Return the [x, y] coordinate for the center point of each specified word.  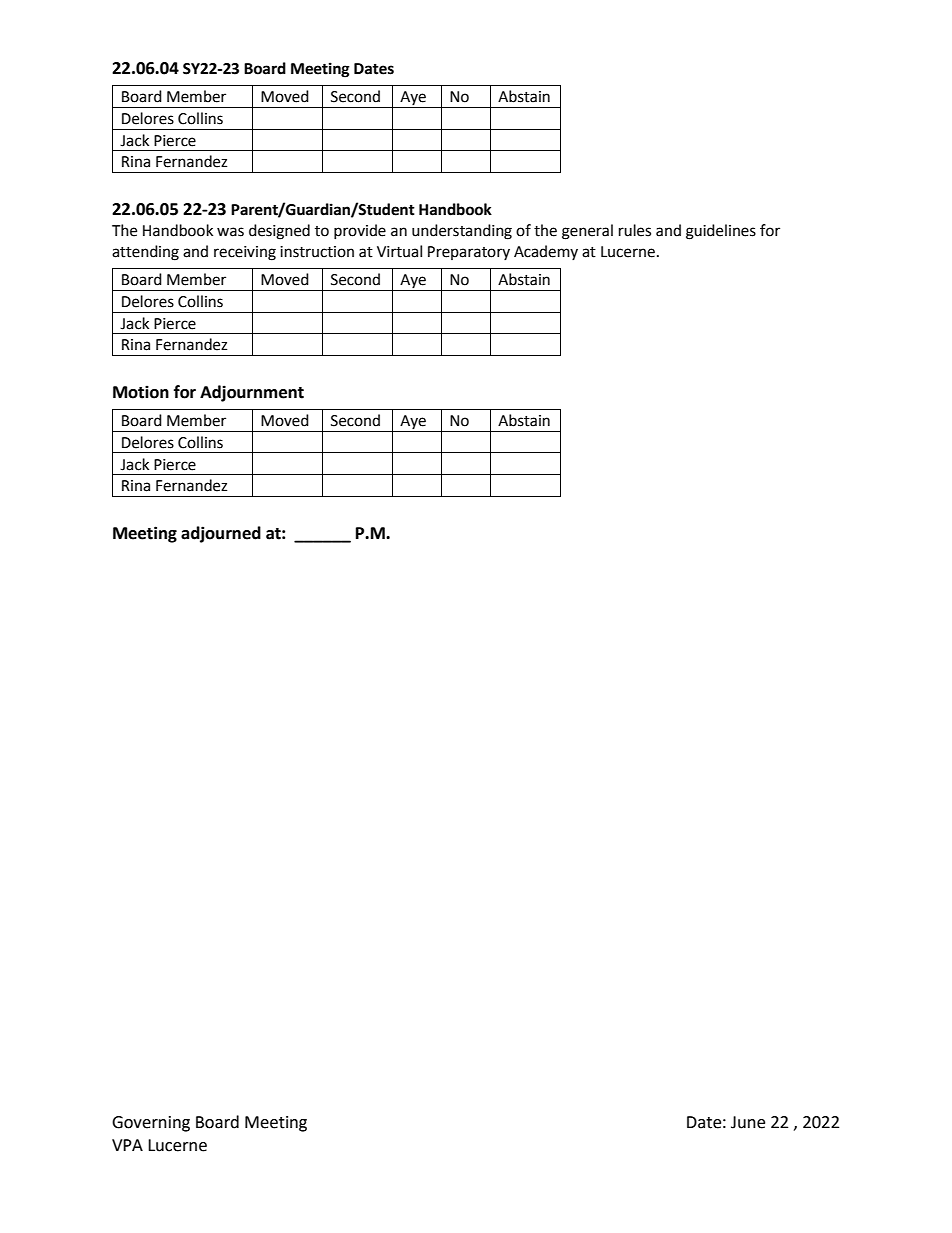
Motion [141, 392]
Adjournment [252, 393]
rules [635, 230]
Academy [546, 252]
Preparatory [469, 253]
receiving [245, 253]
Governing [151, 1124]
